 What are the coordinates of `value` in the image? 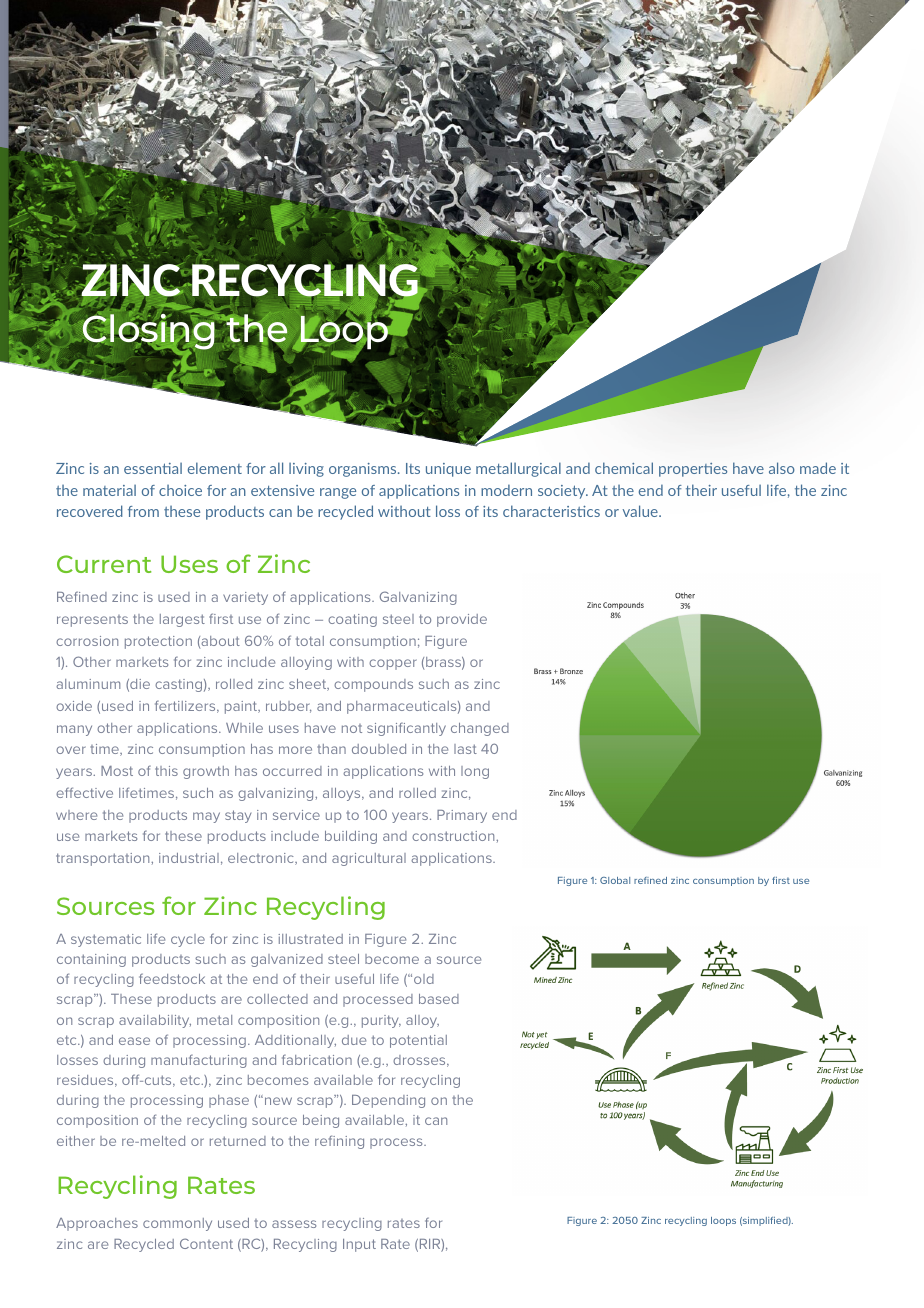 It's located at (641, 511).
